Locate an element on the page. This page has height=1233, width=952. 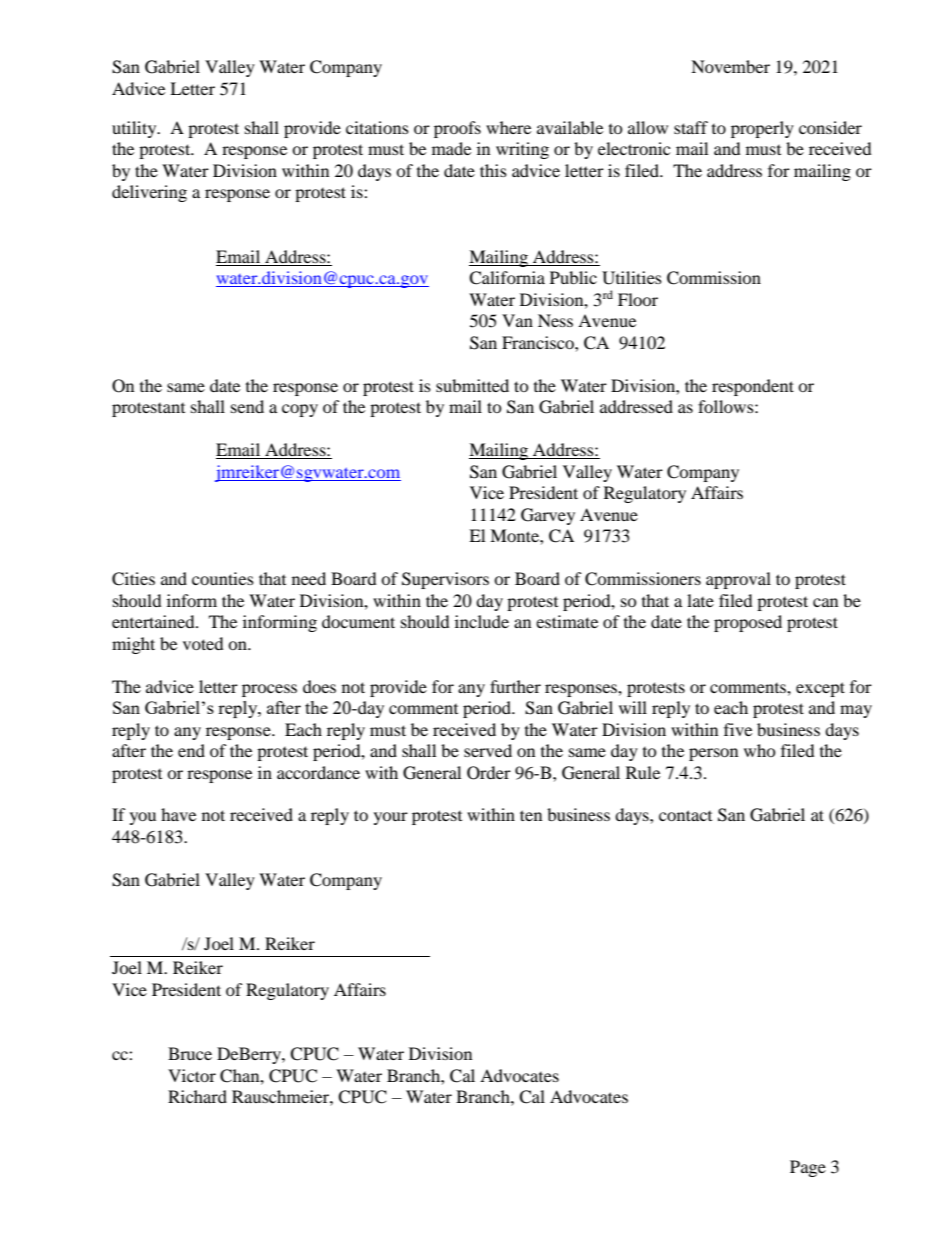
who is located at coordinates (760, 750).
